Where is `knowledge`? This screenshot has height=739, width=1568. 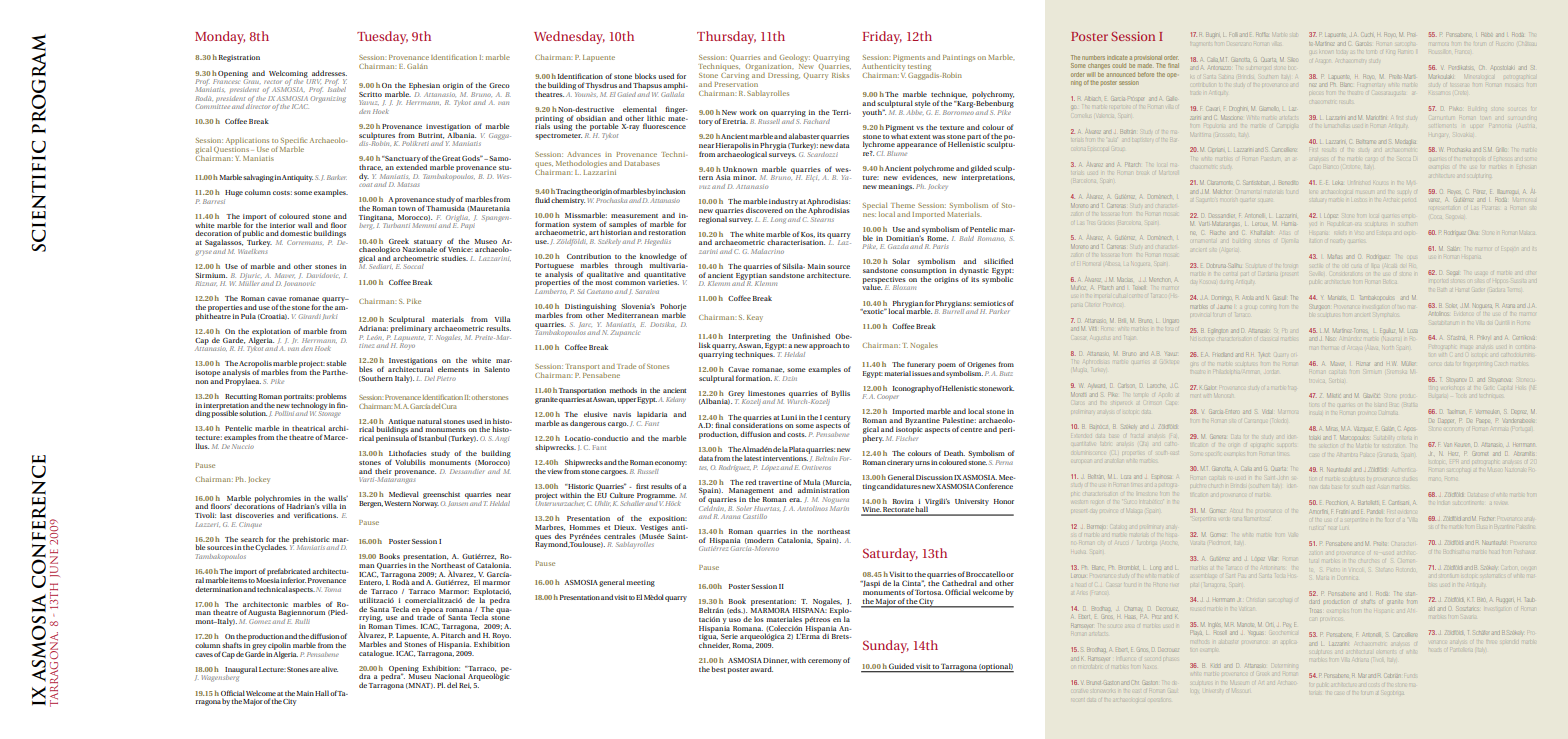 knowledge is located at coordinates (658, 258).
